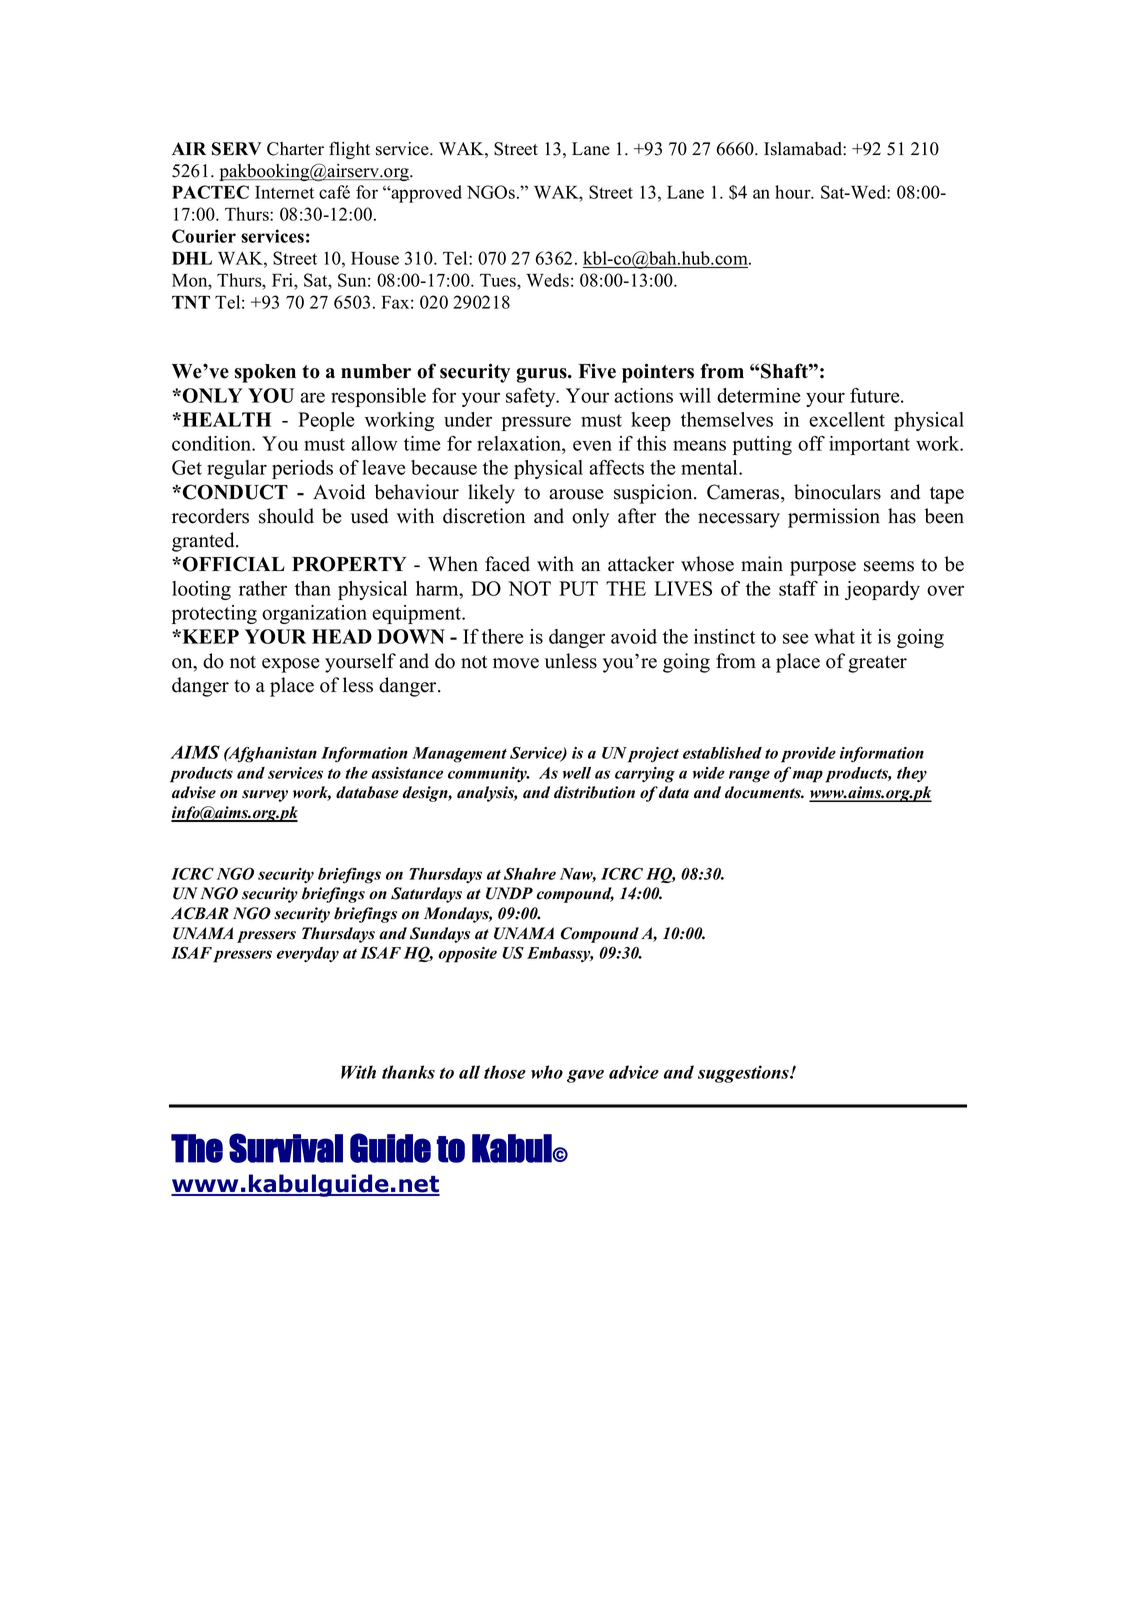 This image has width=1136, height=1606. Describe the element at coordinates (808, 776) in the image. I see `map` at that location.
